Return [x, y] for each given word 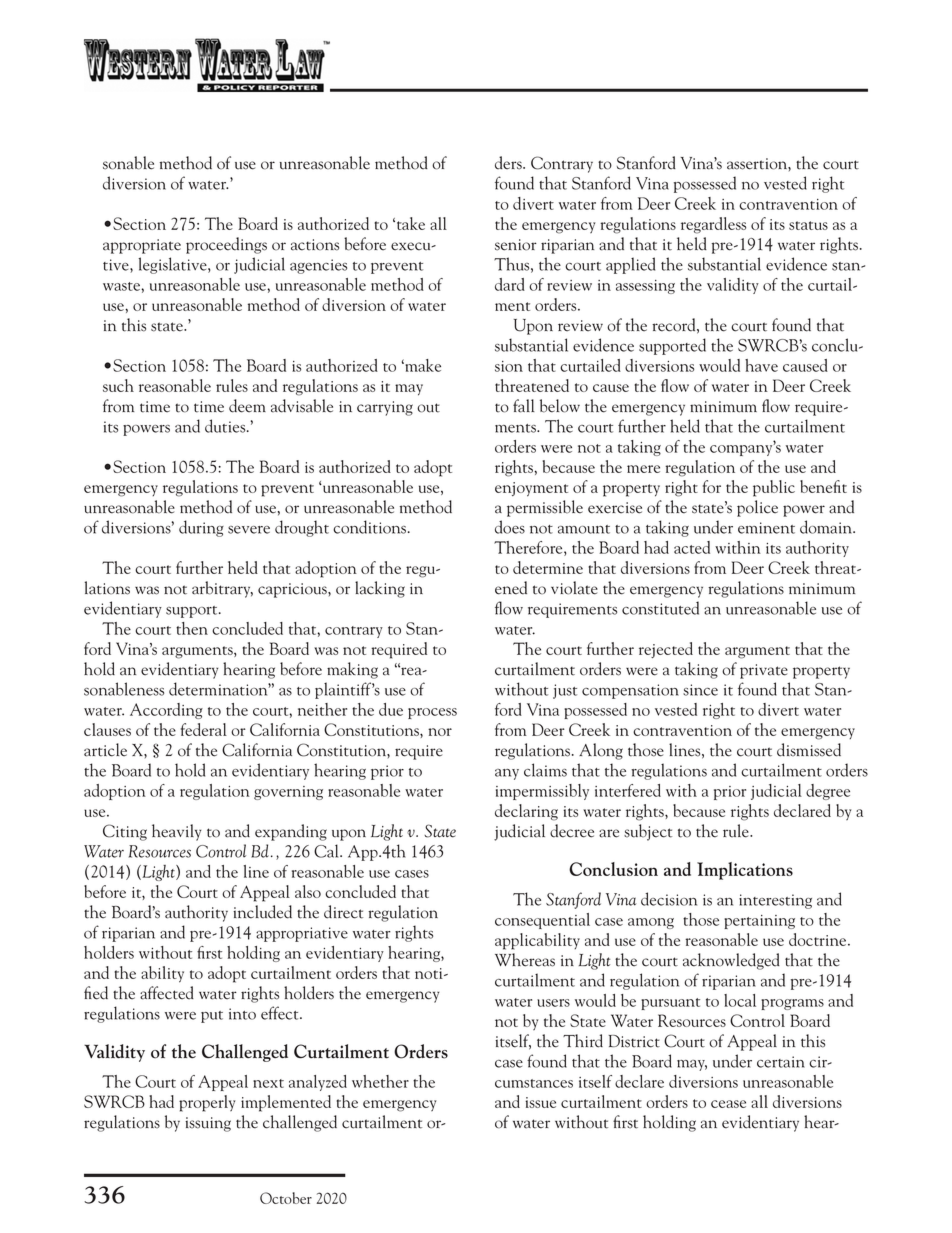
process [432, 713]
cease [728, 1104]
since [700, 690]
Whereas [525, 960]
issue [540, 1102]
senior [516, 245]
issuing [208, 1124]
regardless [713, 225]
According [166, 711]
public [774, 488]
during [201, 528]
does [510, 527]
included [262, 912]
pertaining [759, 922]
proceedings [226, 245]
